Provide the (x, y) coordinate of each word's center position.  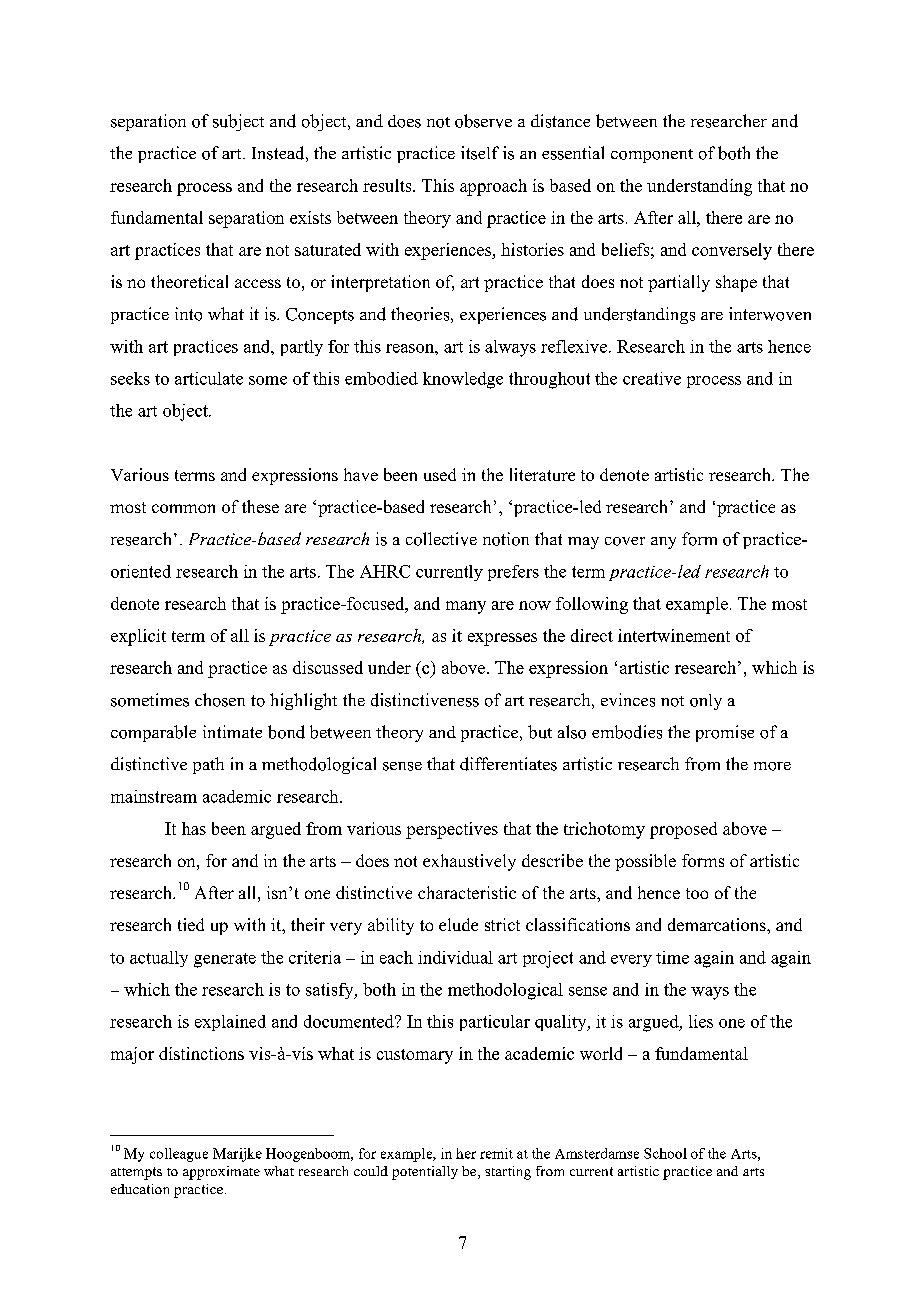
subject (238, 122)
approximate (221, 1173)
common (183, 508)
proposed (683, 830)
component (652, 156)
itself (480, 153)
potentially (425, 1173)
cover (625, 541)
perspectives (452, 830)
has (194, 828)
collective (441, 539)
